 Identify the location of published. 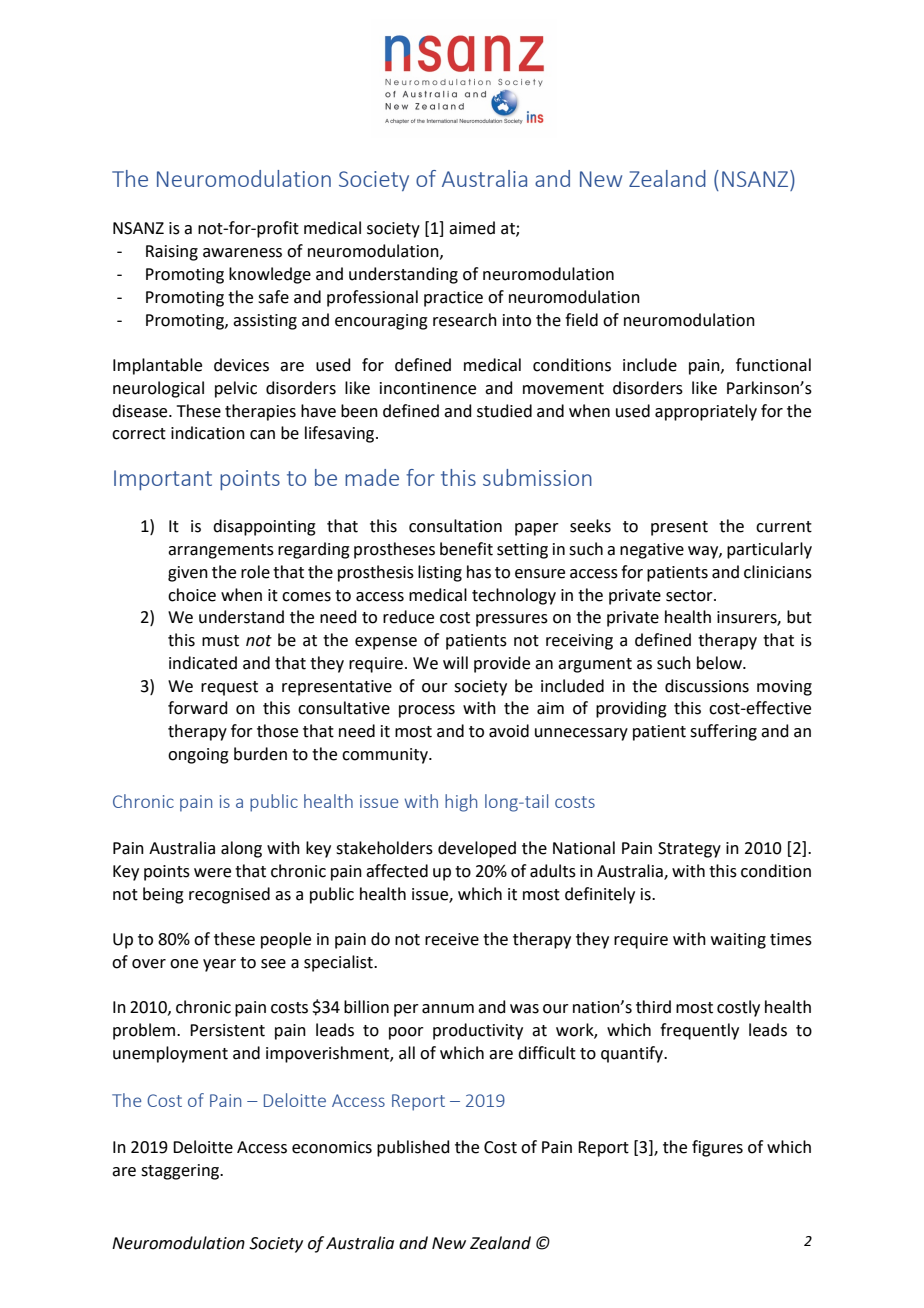
(413, 1148).
